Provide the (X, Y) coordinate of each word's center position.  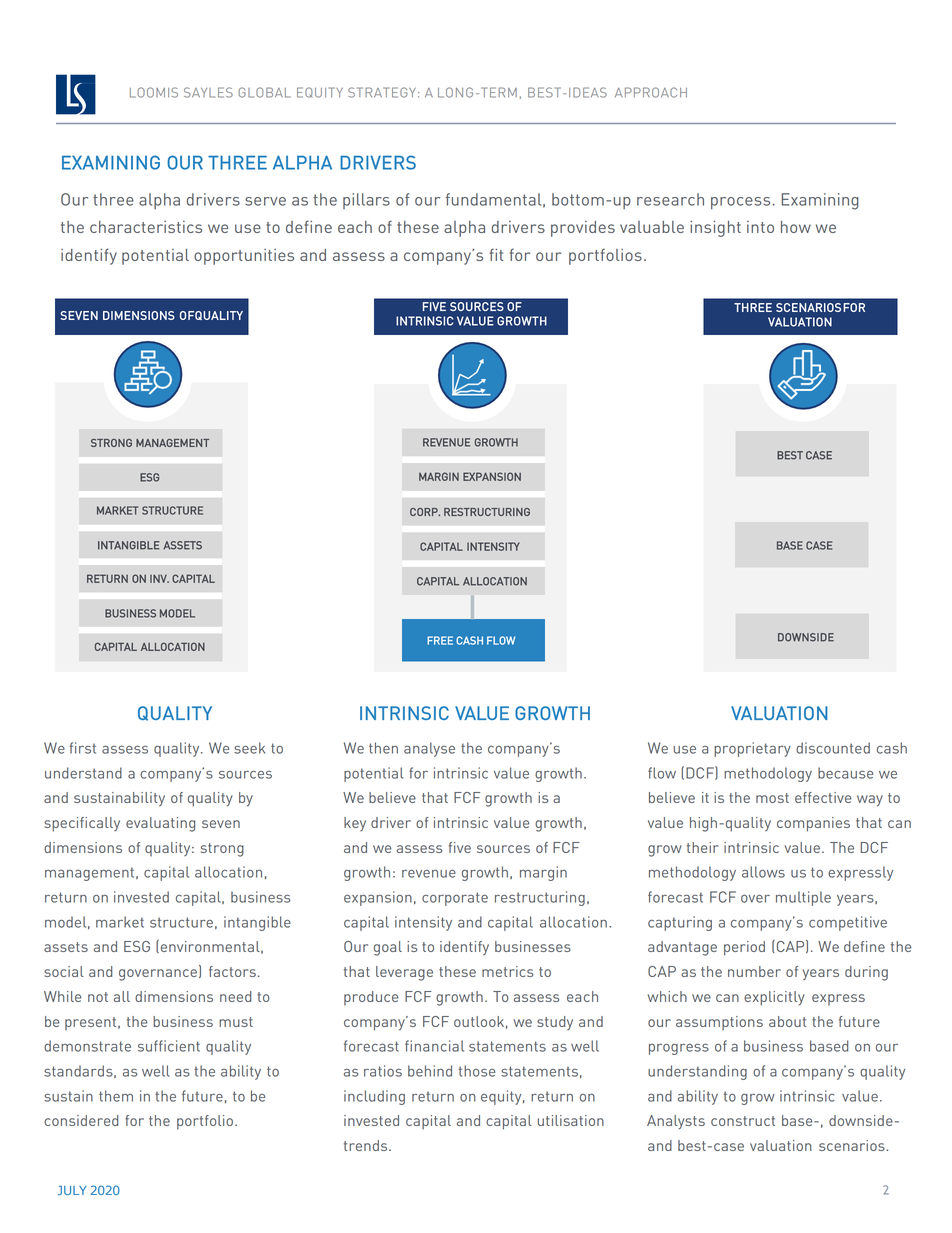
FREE (440, 640)
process (742, 203)
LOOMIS (154, 92)
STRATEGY (382, 92)
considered (81, 1120)
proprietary (752, 749)
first (82, 748)
